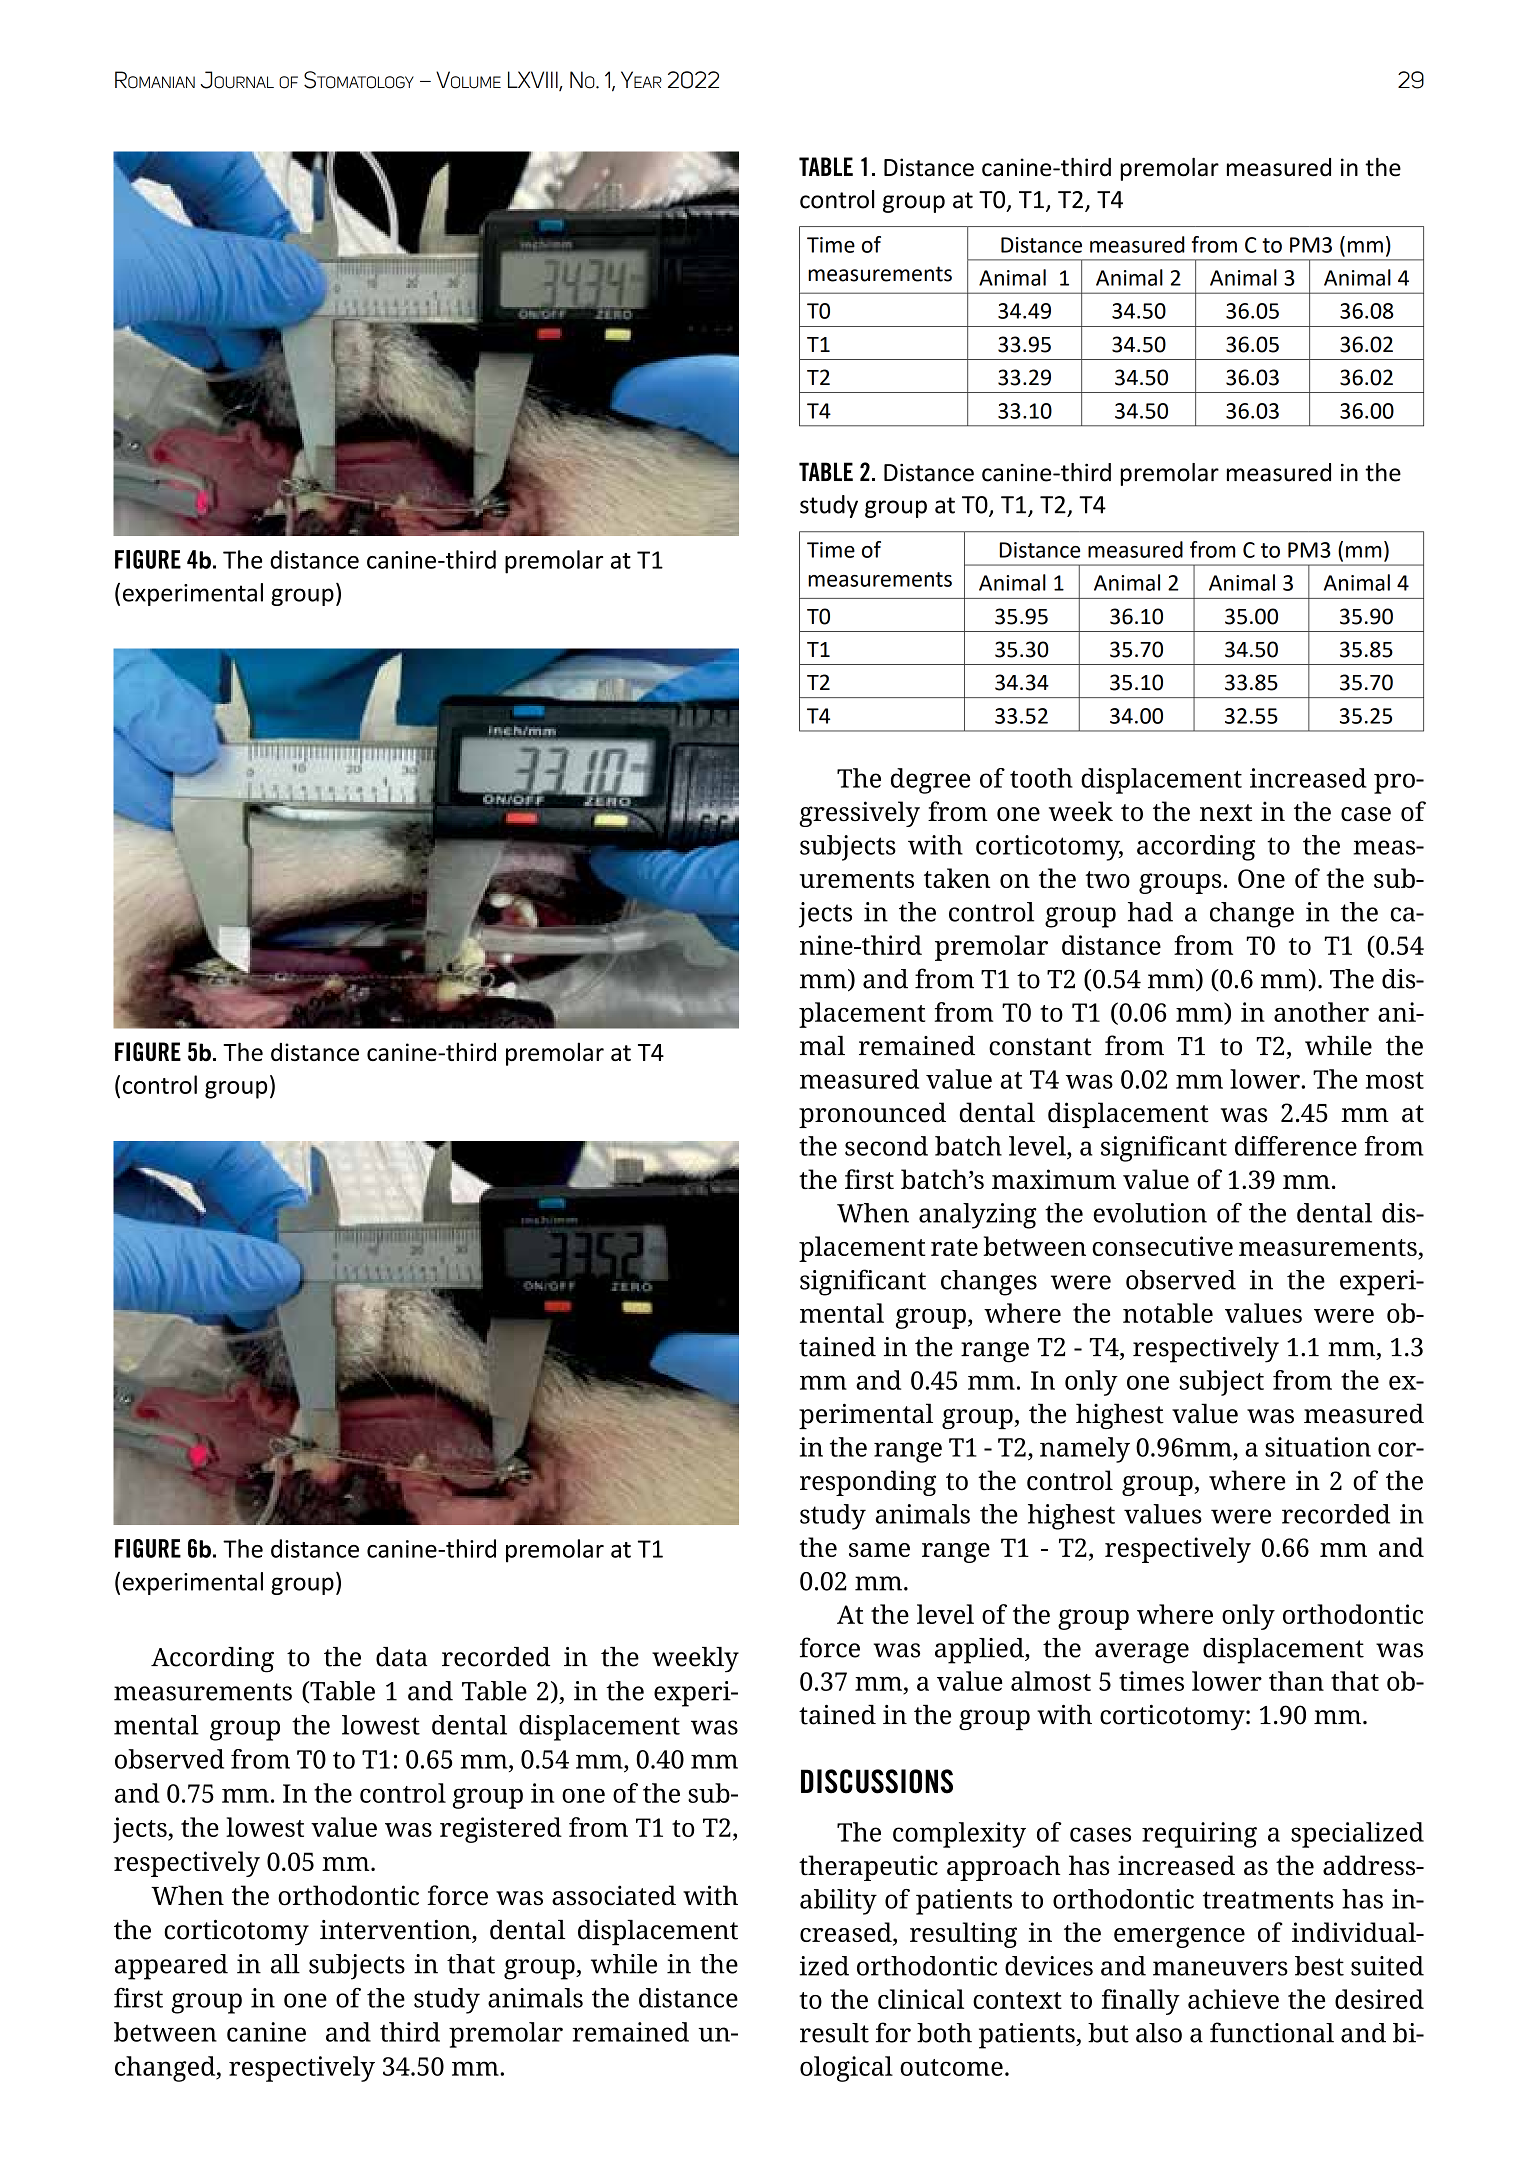 Image resolution: width=1515 pixels, height=2159 pixels. I want to click on next, so click(1226, 813).
